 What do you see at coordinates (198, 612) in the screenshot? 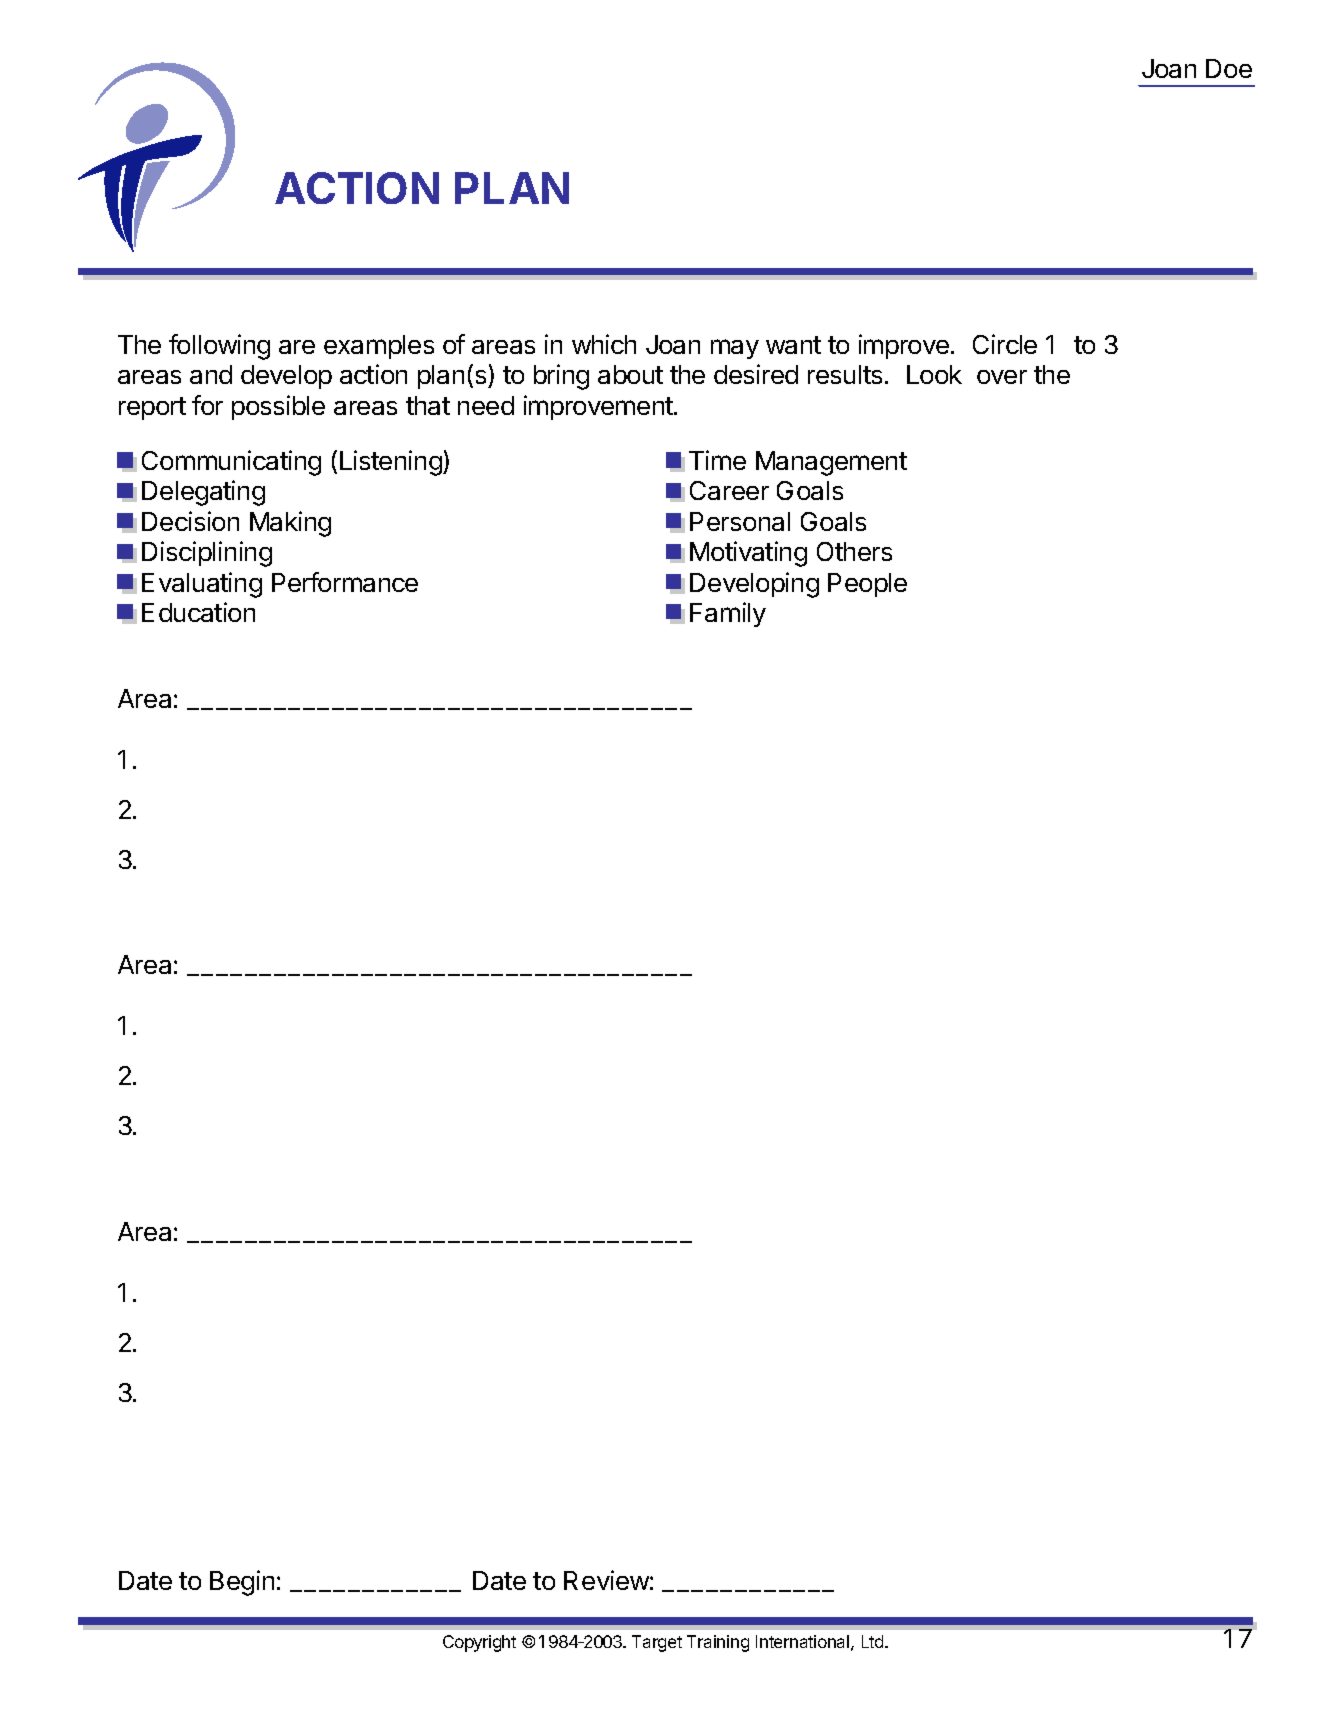
I see `Education` at bounding box center [198, 612].
